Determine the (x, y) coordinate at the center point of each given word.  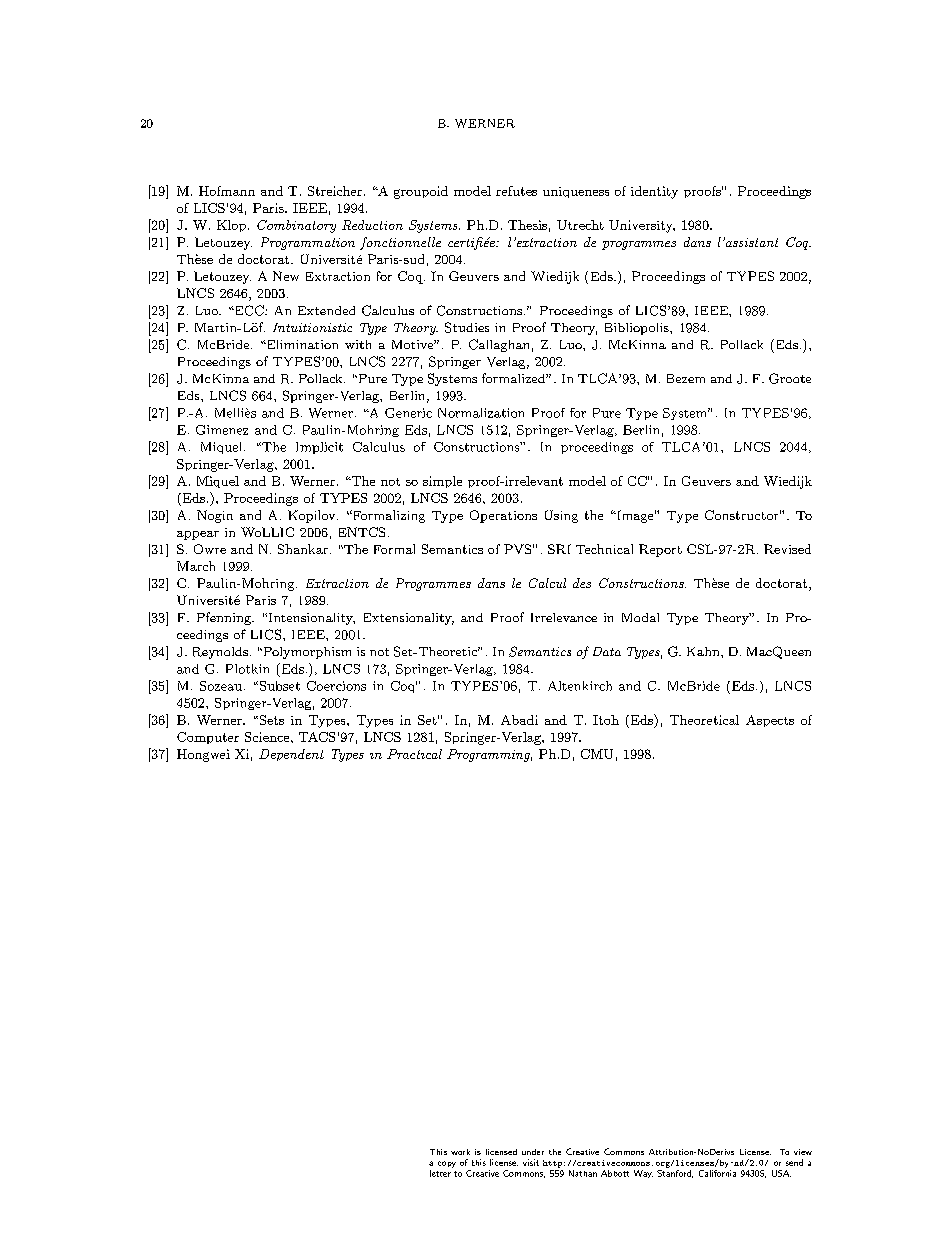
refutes (516, 191)
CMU (597, 754)
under (533, 1152)
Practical (414, 754)
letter (440, 1173)
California (717, 1172)
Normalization (481, 413)
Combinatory (296, 226)
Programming (489, 755)
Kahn (704, 651)
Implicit (319, 448)
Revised (787, 549)
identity (654, 192)
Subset (278, 686)
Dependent (291, 755)
